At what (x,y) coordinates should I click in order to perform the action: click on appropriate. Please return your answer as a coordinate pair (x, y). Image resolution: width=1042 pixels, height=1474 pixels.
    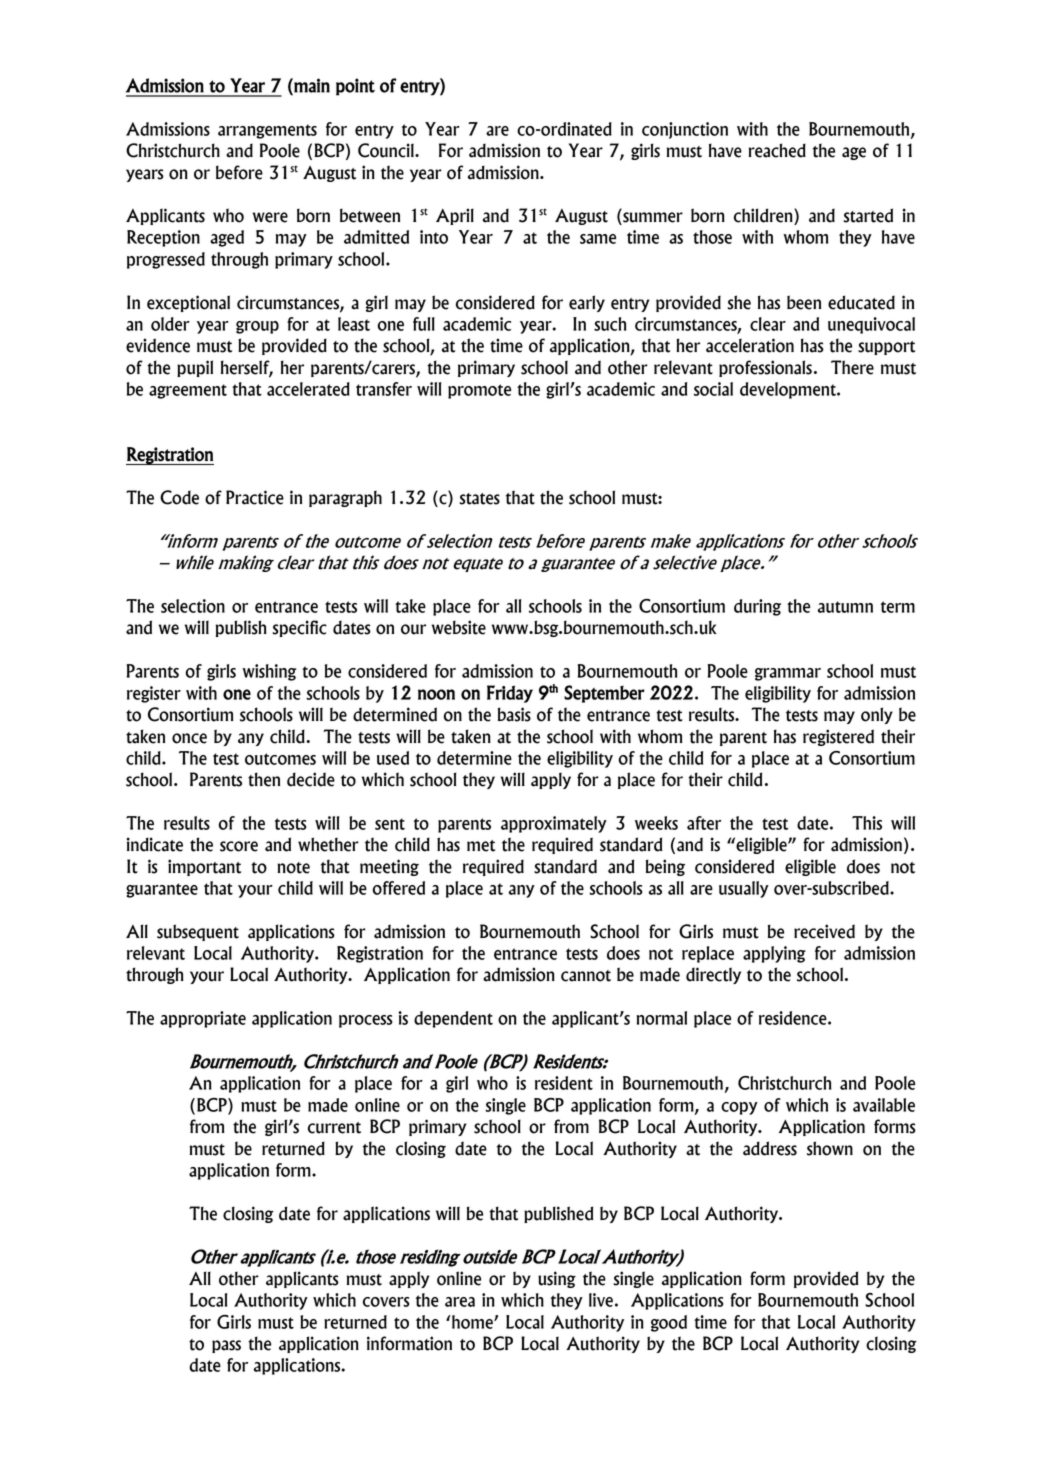
    Looking at the image, I should click on (203, 1019).
